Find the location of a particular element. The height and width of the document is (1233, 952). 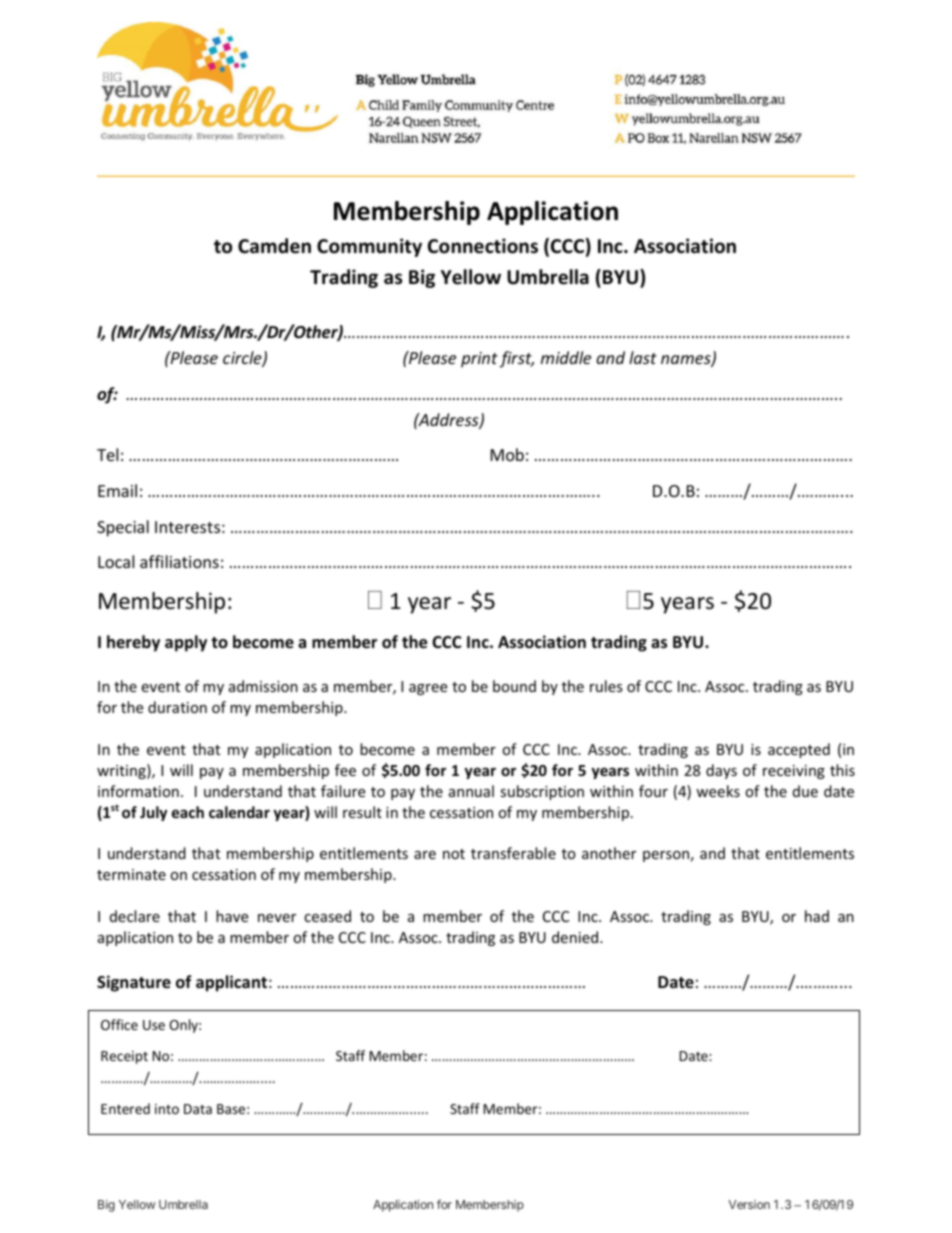

transferable is located at coordinates (513, 853).
